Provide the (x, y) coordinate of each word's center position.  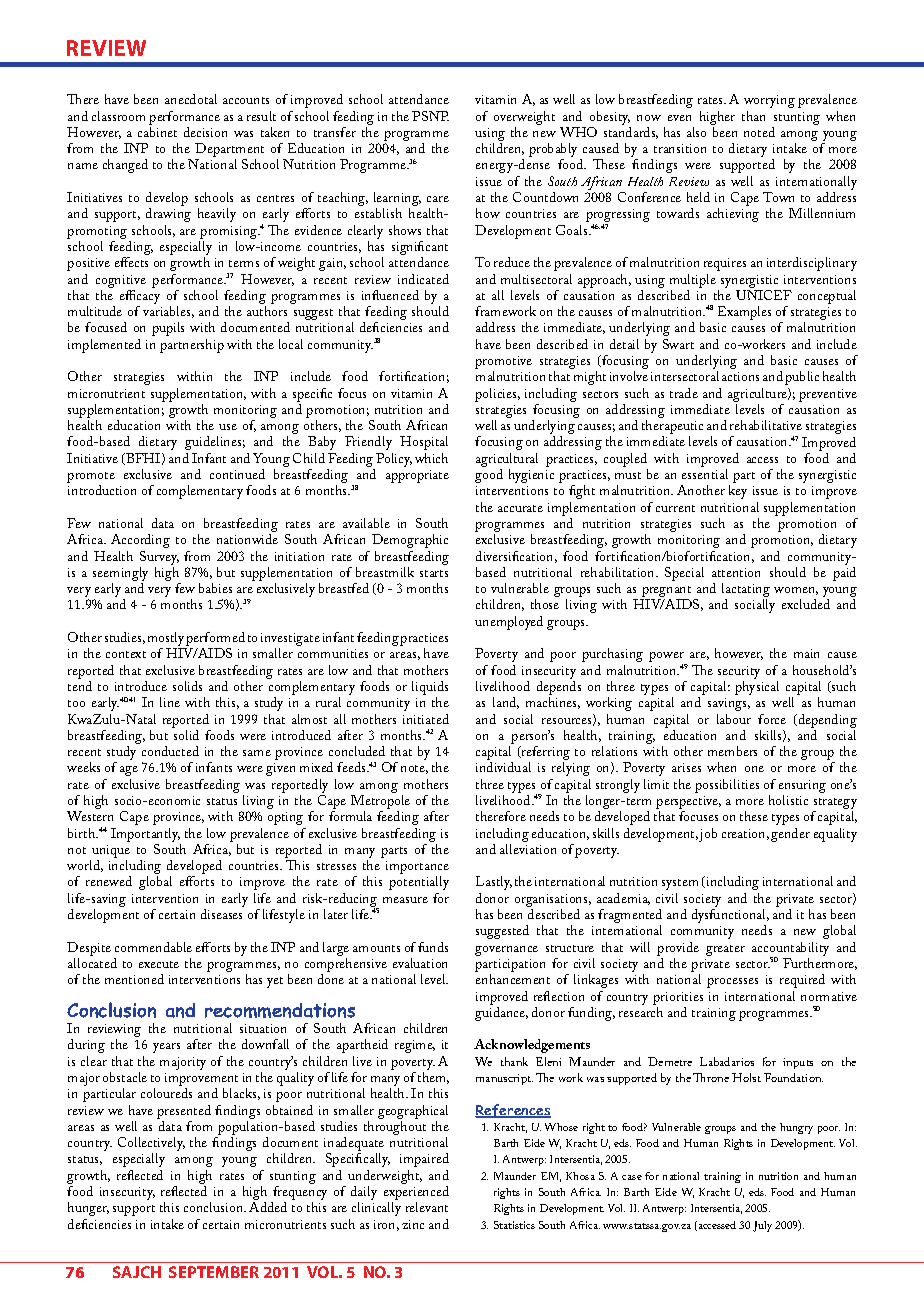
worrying (769, 101)
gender (790, 835)
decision (205, 132)
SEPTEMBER (214, 1272)
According (140, 541)
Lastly (494, 883)
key (738, 492)
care (438, 199)
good (489, 476)
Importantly (145, 835)
